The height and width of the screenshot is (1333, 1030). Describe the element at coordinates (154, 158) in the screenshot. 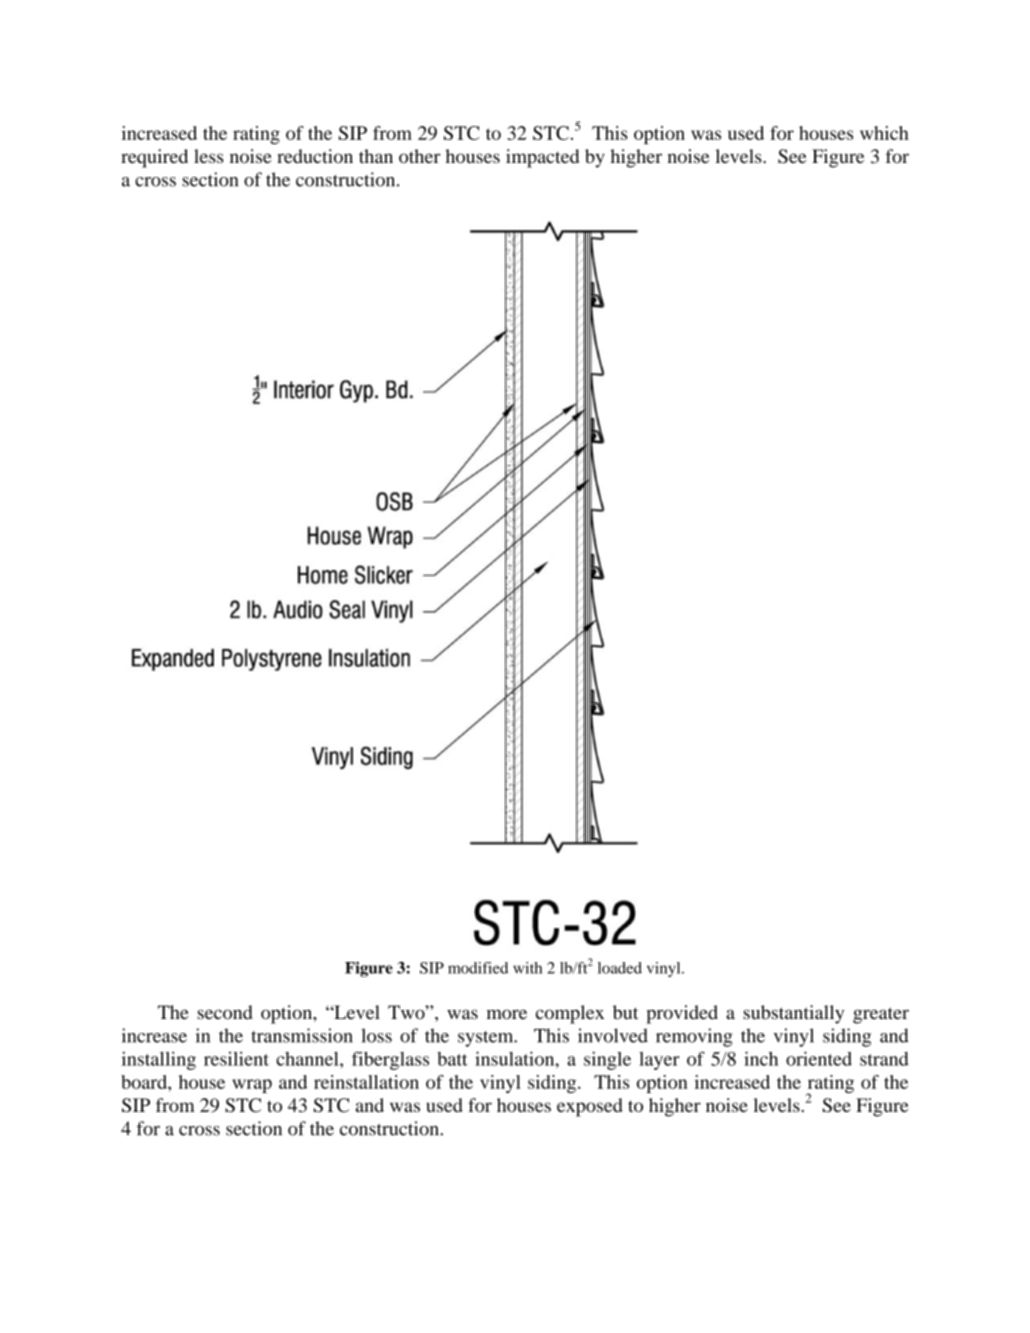

I see `required` at that location.
